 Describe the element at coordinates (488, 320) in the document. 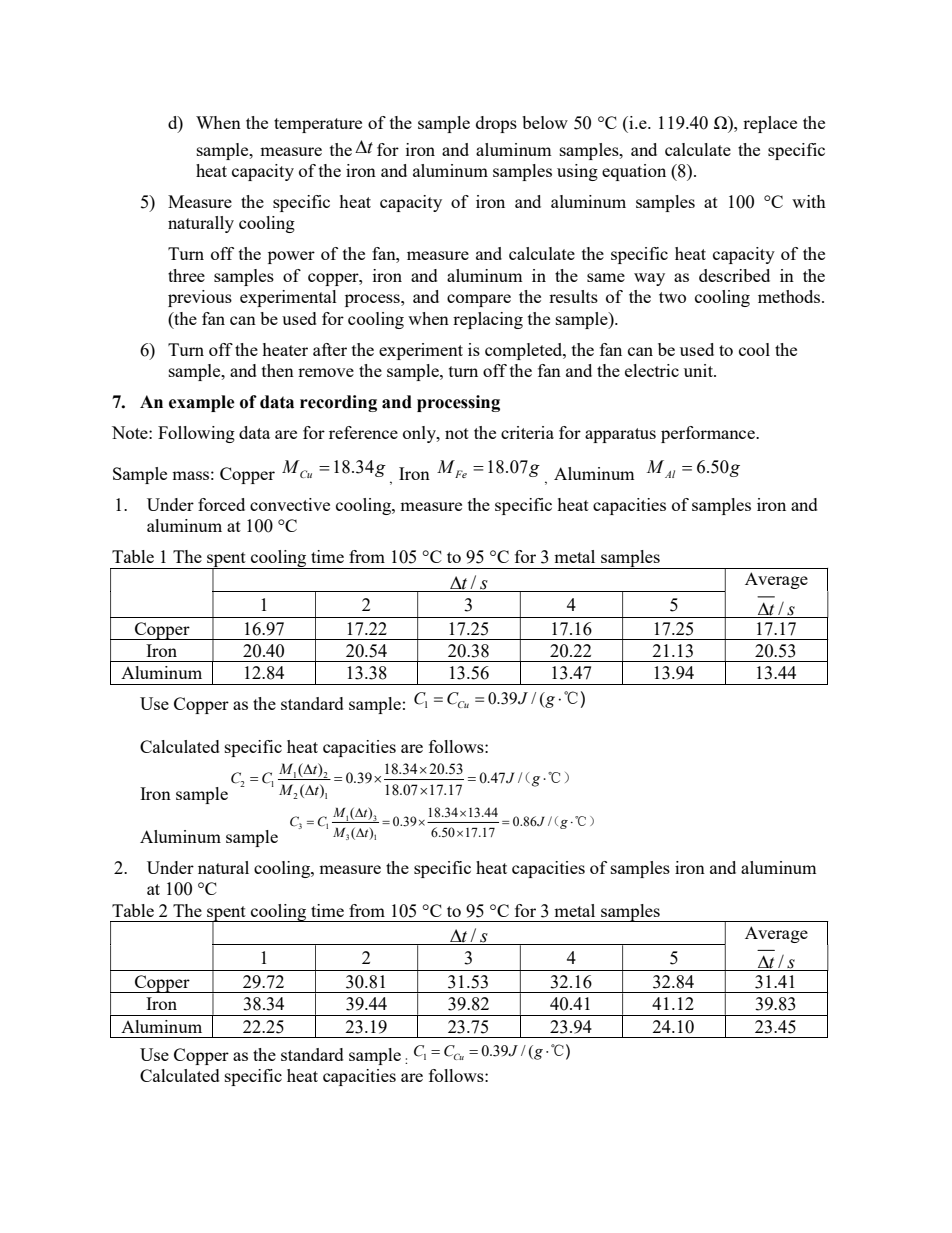

I see `replacing` at that location.
